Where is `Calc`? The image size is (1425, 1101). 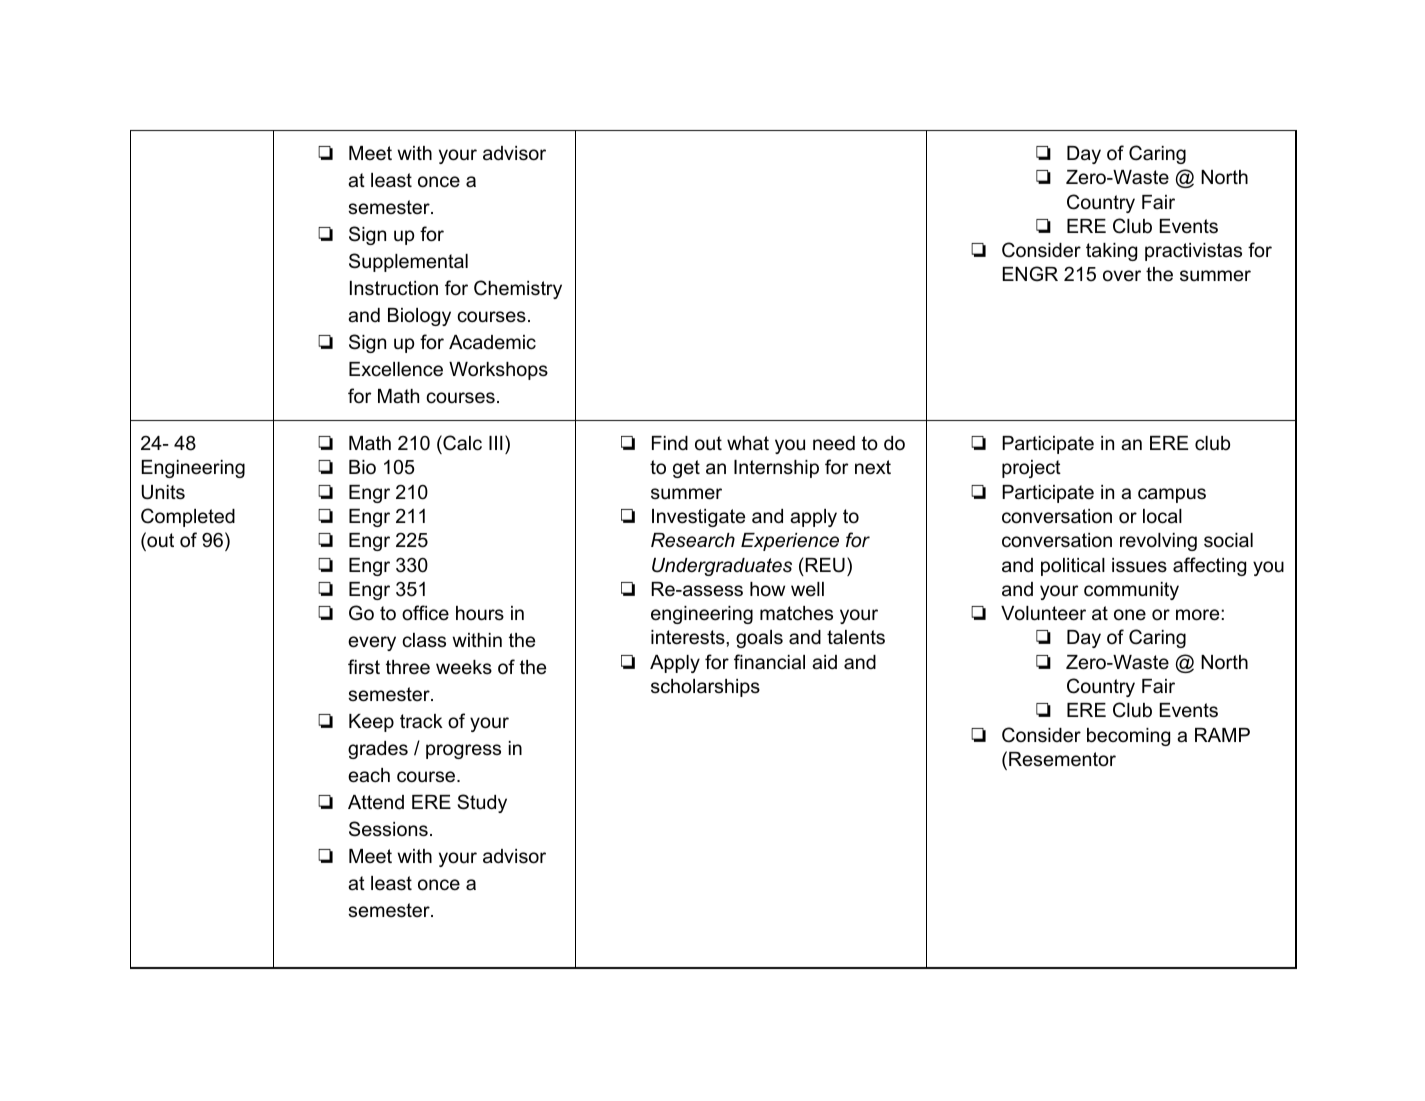
Calc is located at coordinates (461, 443).
